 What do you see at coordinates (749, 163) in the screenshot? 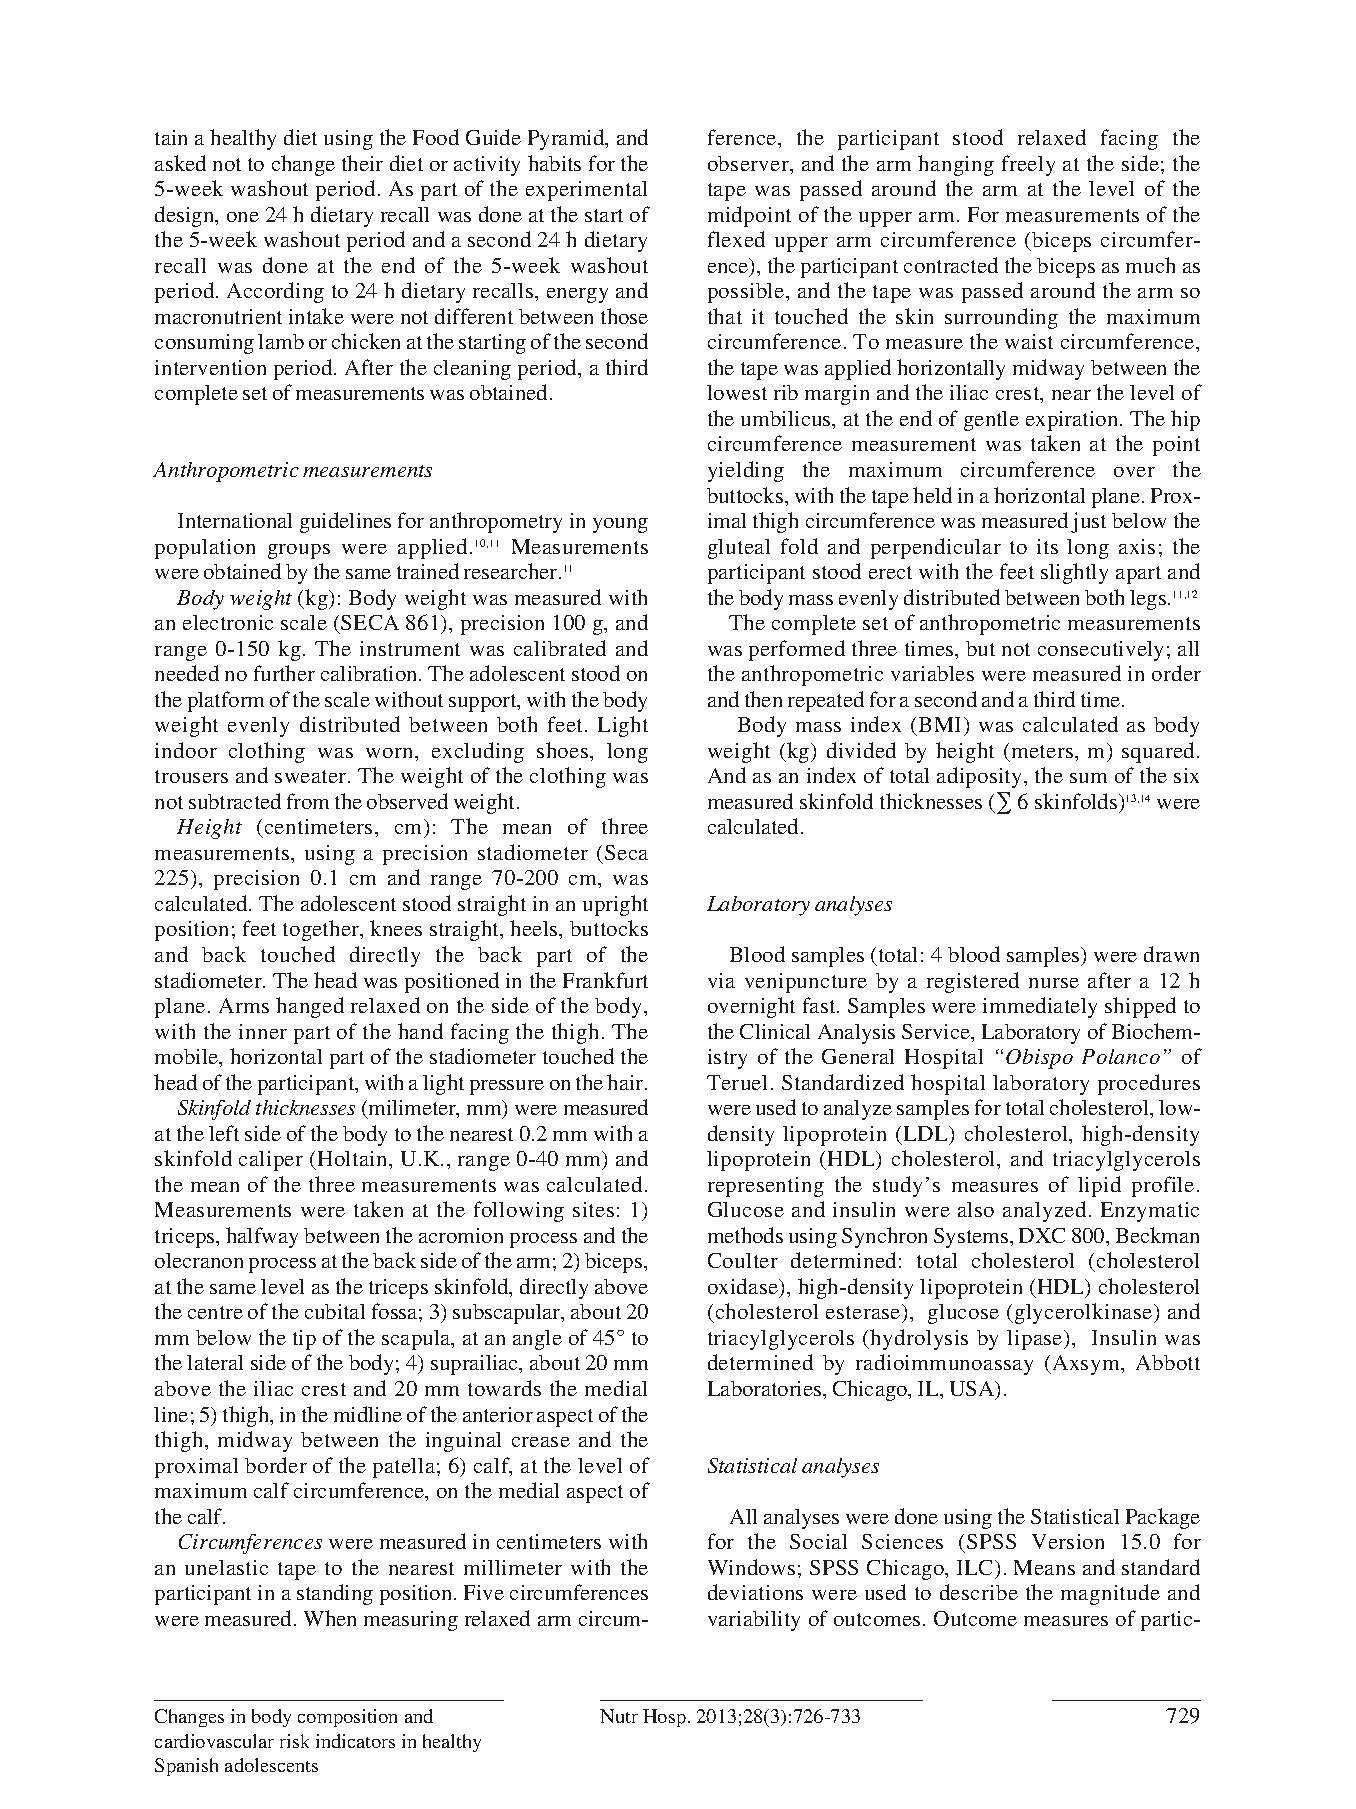
I see `observer` at bounding box center [749, 163].
